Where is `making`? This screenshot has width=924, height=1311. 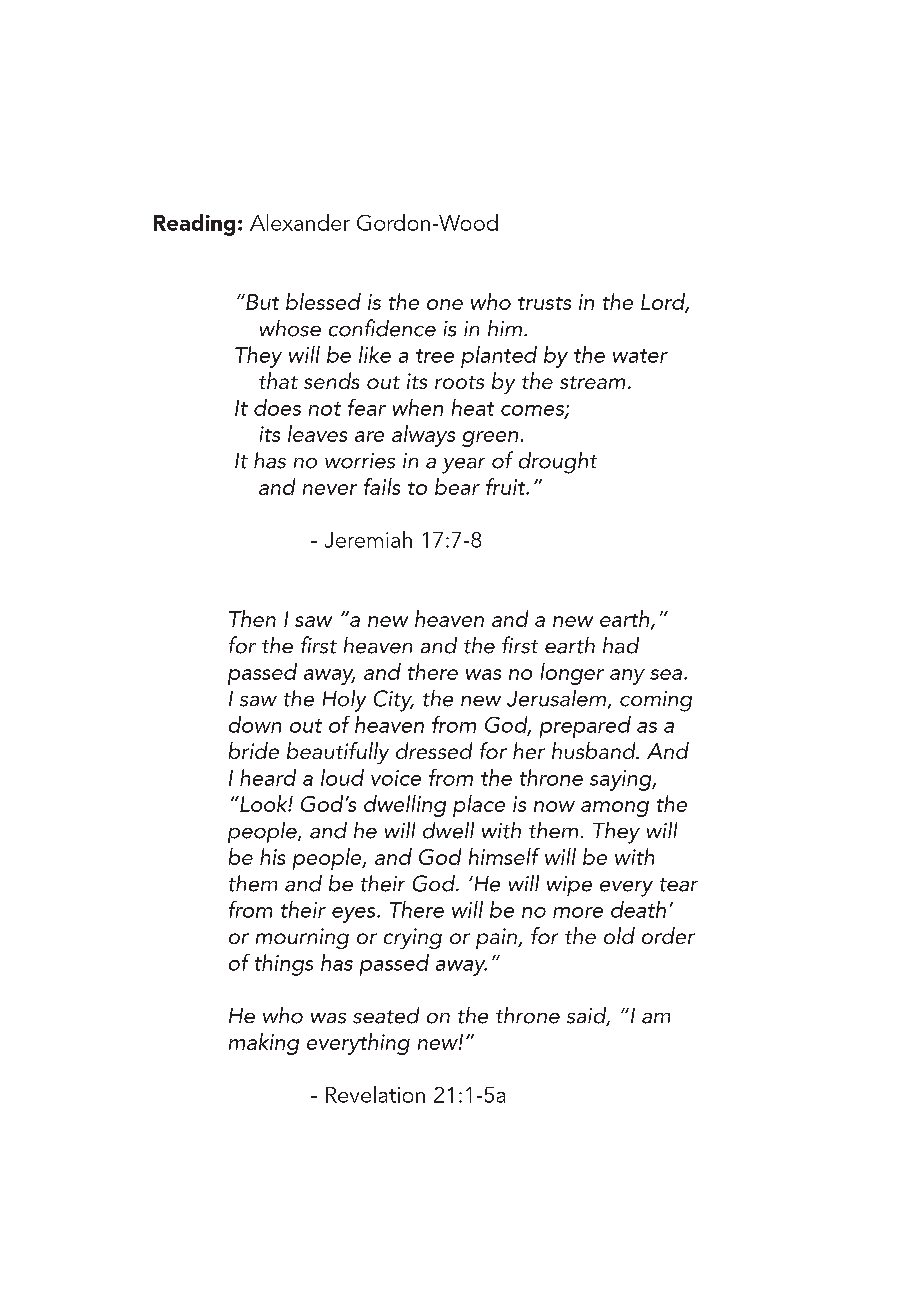 making is located at coordinates (264, 1044).
